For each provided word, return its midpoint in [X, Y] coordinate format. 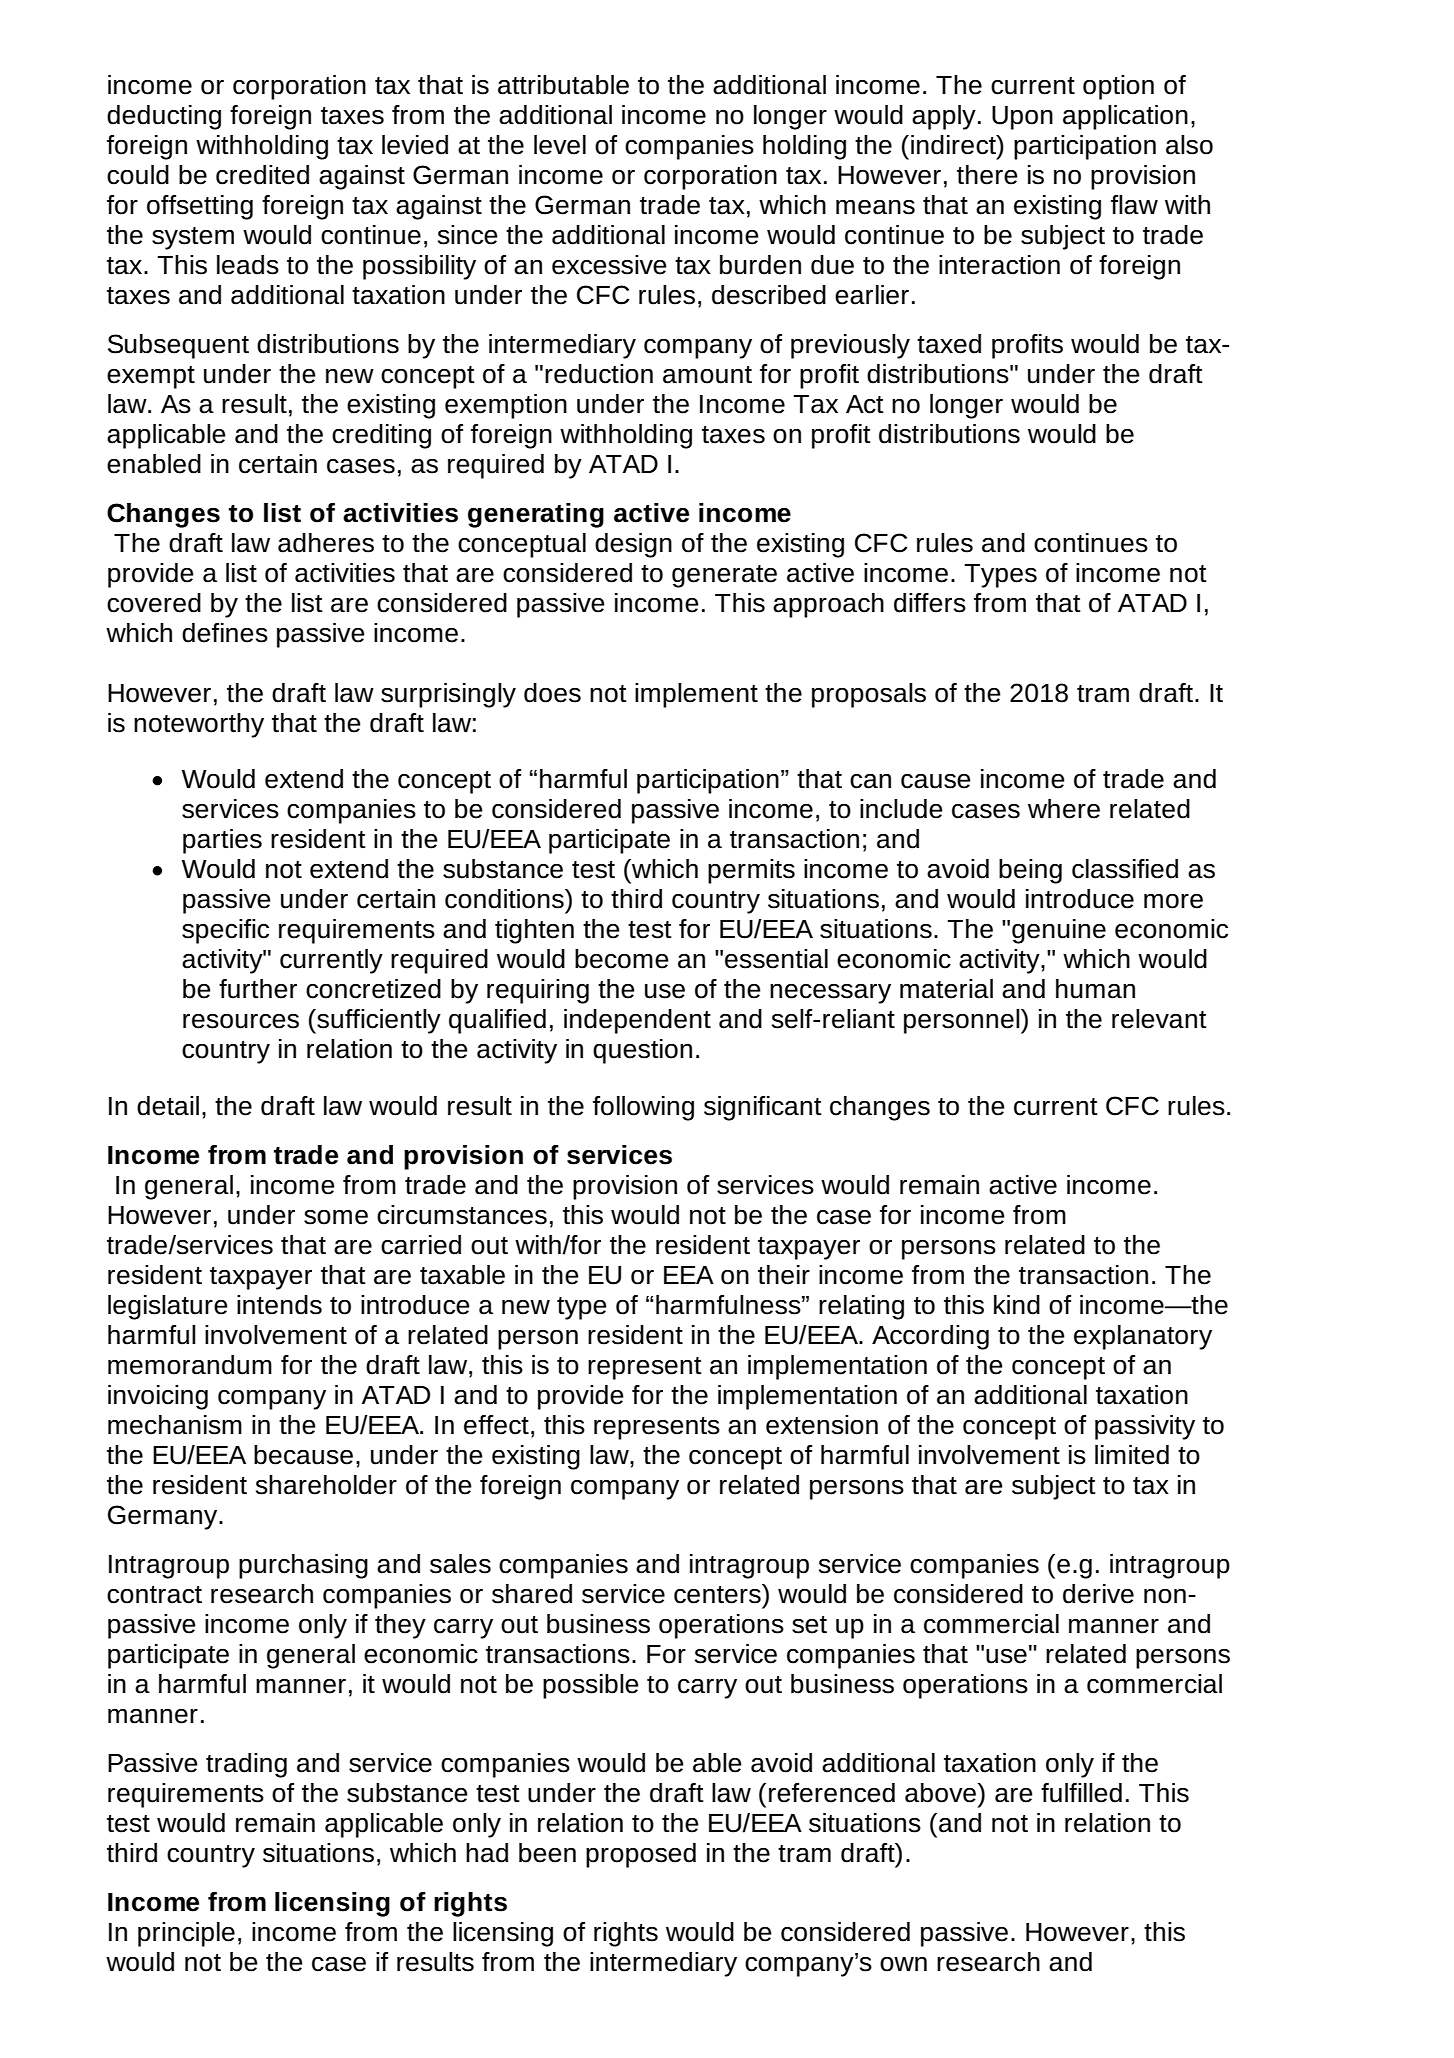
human [1095, 989]
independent [637, 1021]
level [560, 145]
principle [186, 1934]
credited [262, 175]
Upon [1022, 118]
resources [241, 1021]
